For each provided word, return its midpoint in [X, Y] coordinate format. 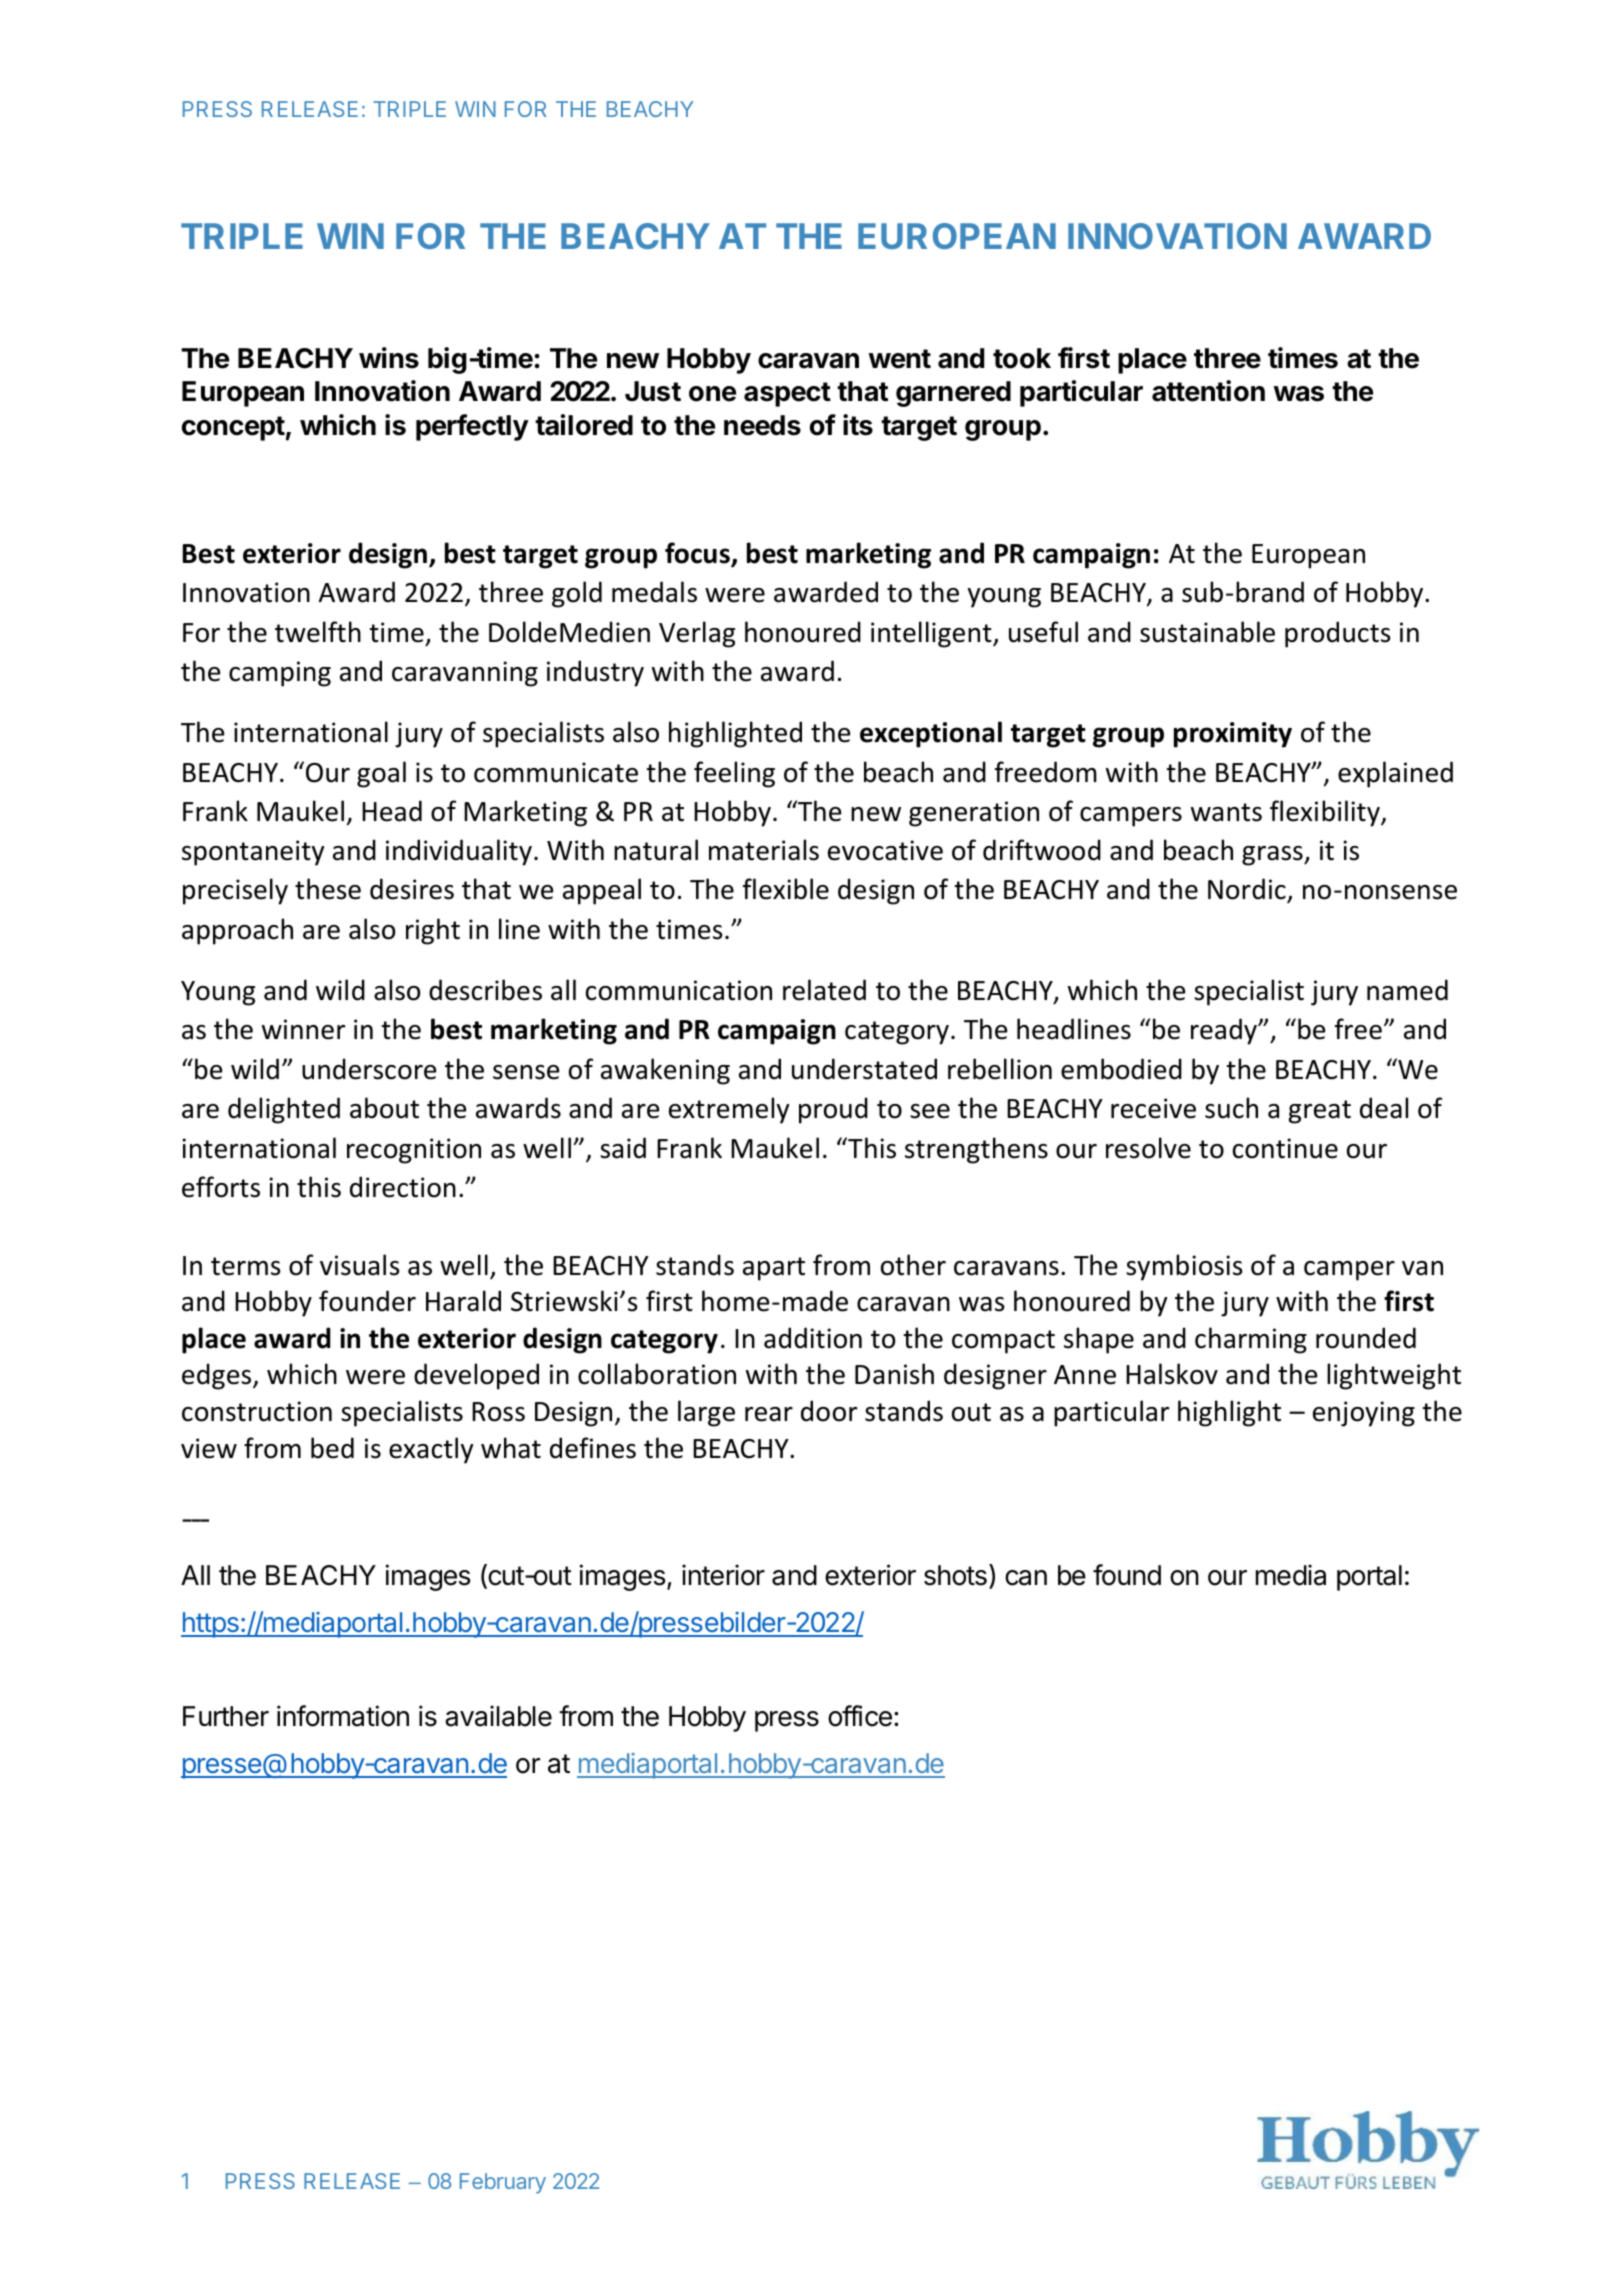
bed [332, 1448]
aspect [787, 394]
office [860, 1716]
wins [389, 358]
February [503, 2183]
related [824, 990]
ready [1225, 1031]
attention [1208, 391]
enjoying [1364, 1414]
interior [723, 1575]
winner [303, 1029]
